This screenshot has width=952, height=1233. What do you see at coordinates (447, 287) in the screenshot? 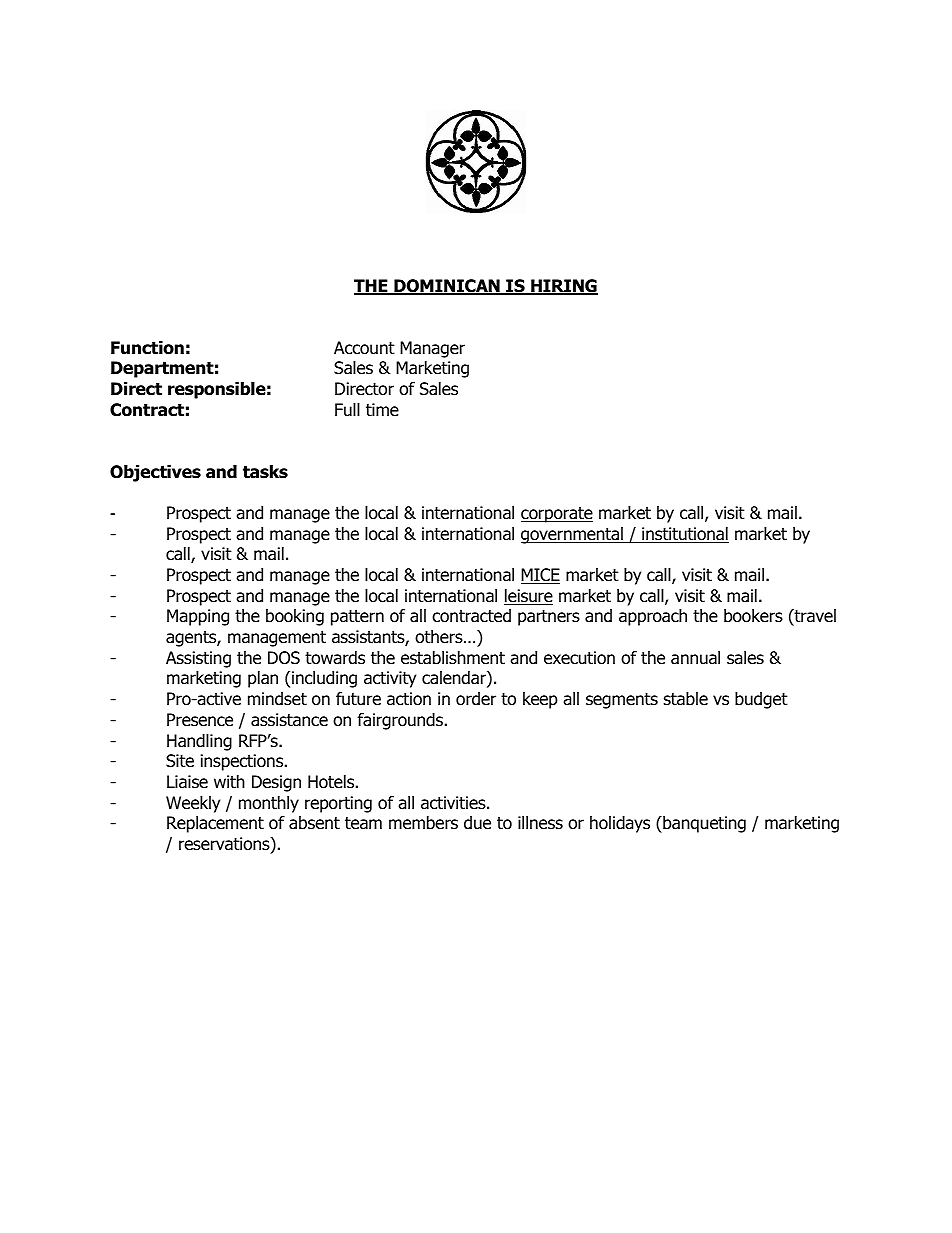
I see `DOMINICAN` at bounding box center [447, 287].
